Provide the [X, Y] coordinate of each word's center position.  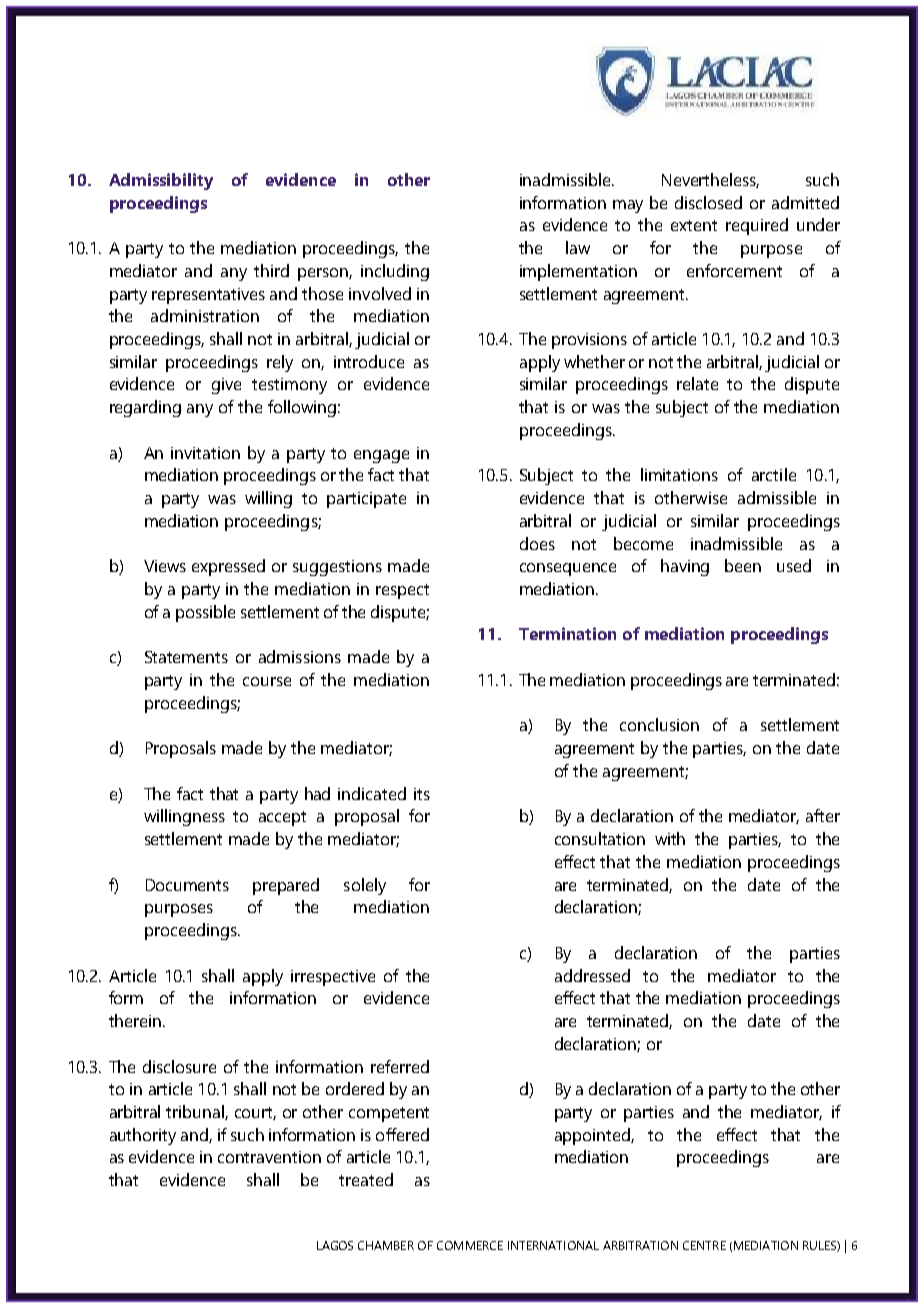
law [578, 247]
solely [365, 886]
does [537, 543]
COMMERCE [470, 1245]
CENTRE [704, 1245]
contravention [269, 1157]
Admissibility [161, 181]
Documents [187, 885]
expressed [228, 567]
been [743, 565]
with [670, 838]
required [757, 226]
